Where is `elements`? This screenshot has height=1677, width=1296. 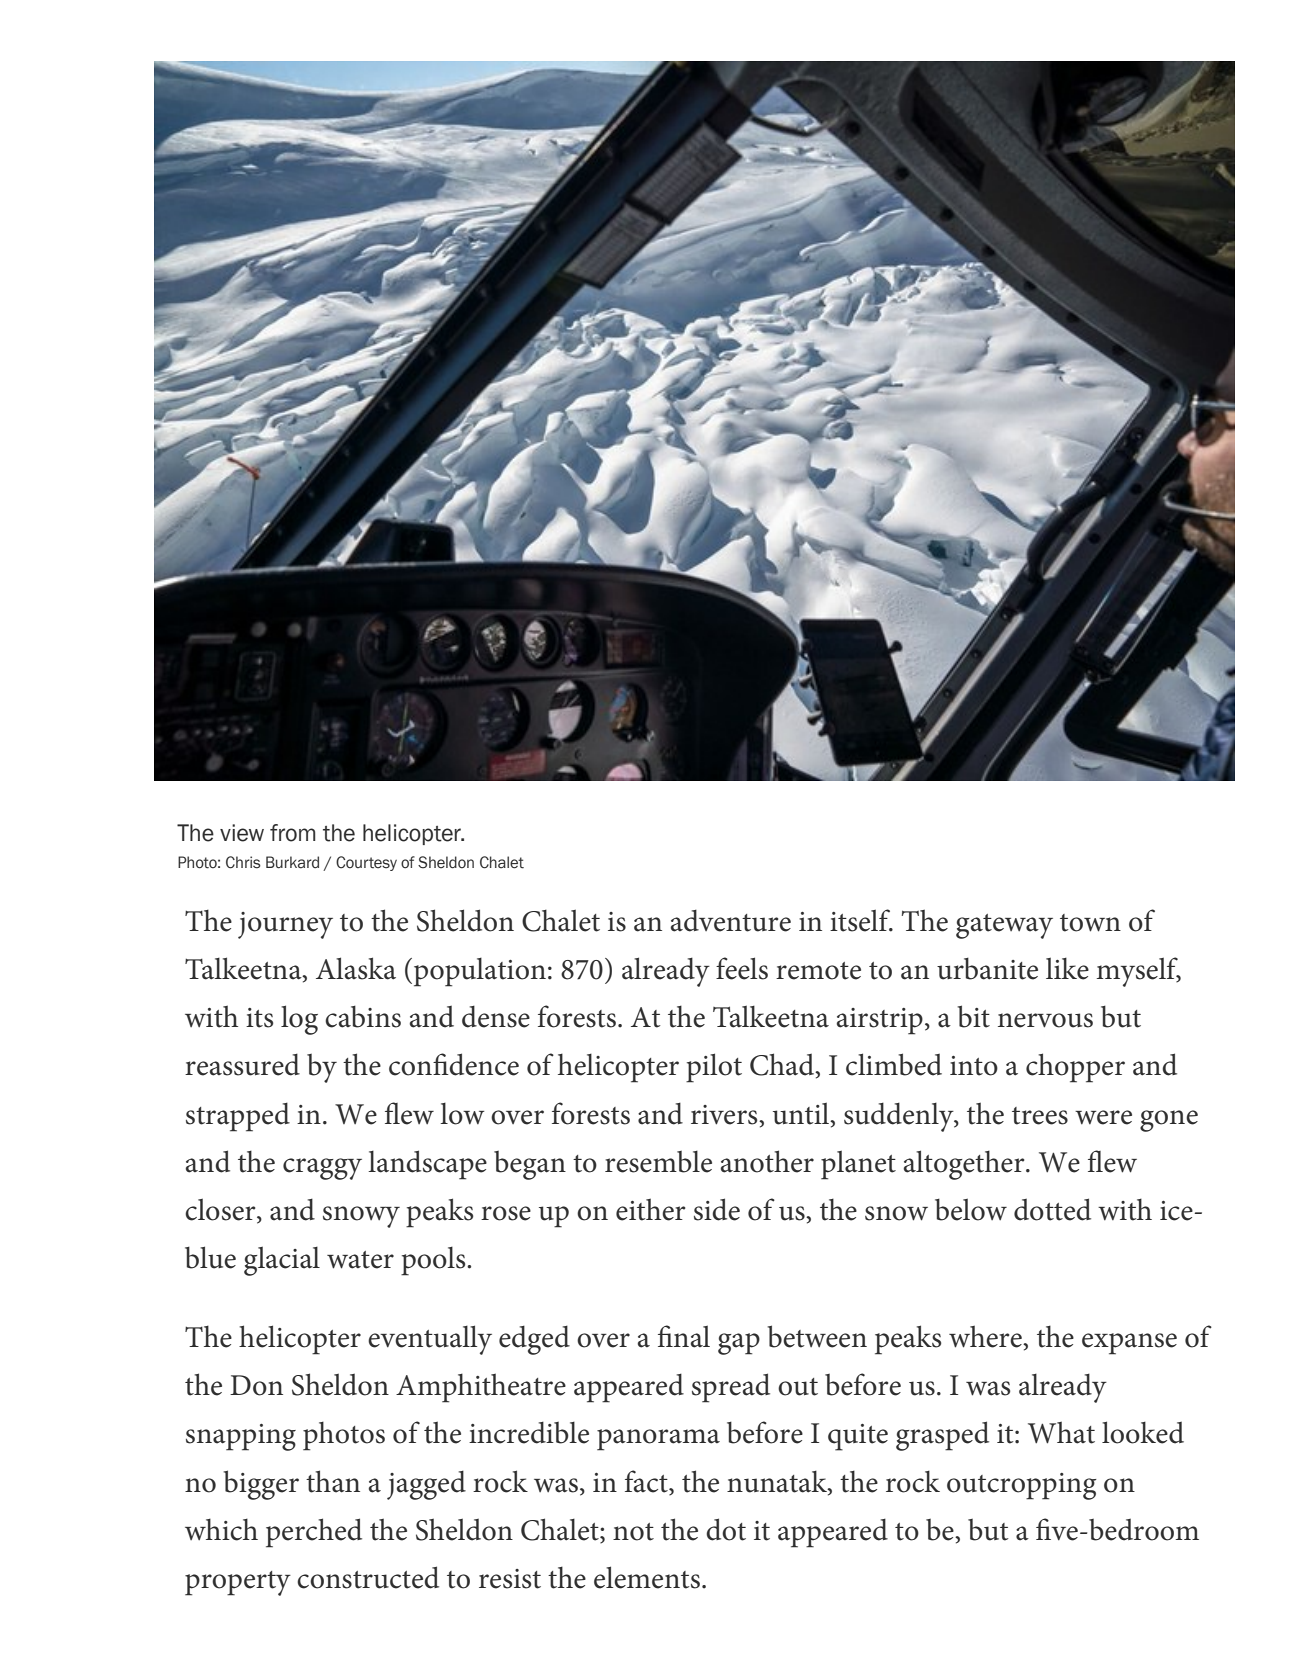
elements is located at coordinates (647, 1577).
